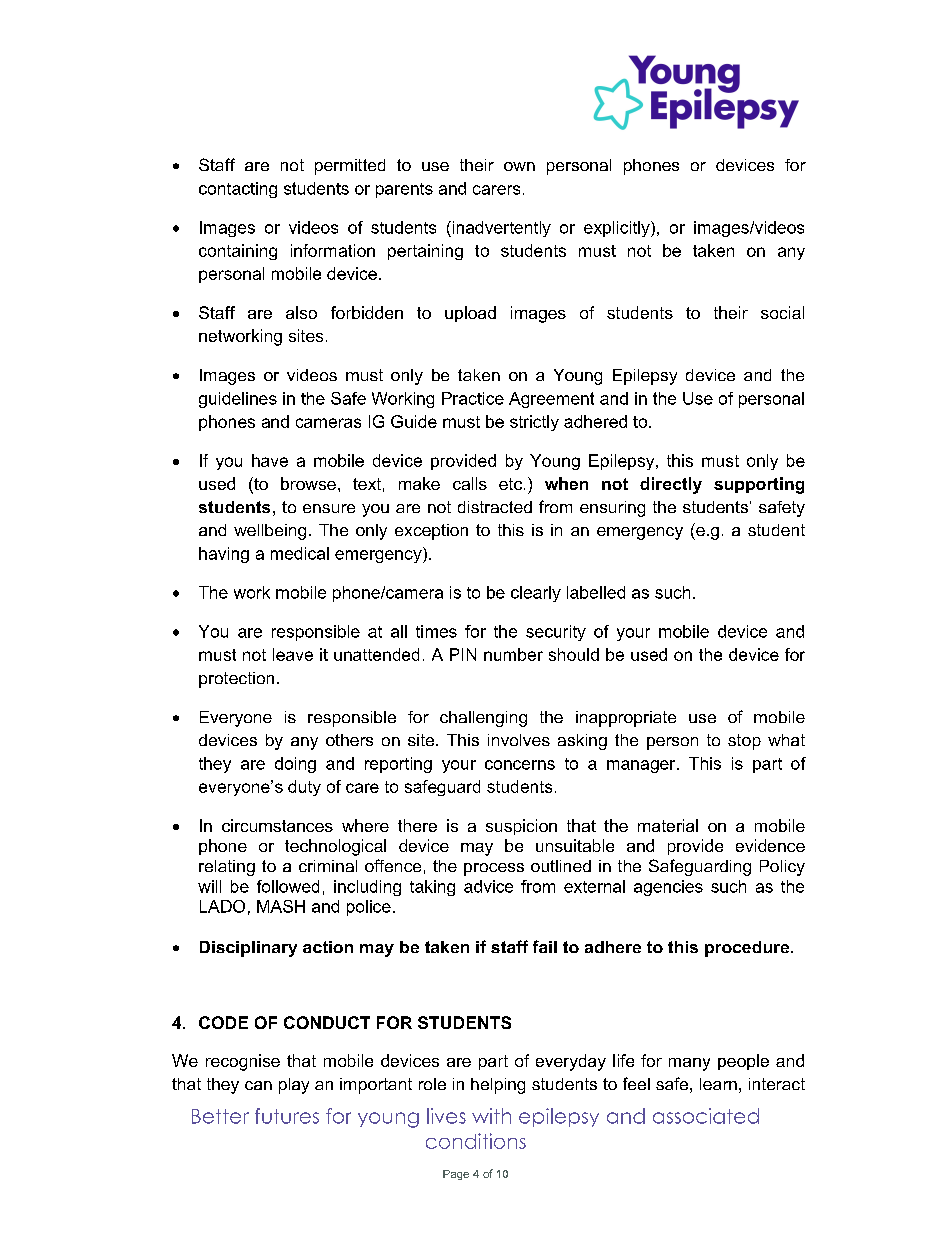 This screenshot has height=1233, width=952. Describe the element at coordinates (706, 1116) in the screenshot. I see `associated` at that location.
